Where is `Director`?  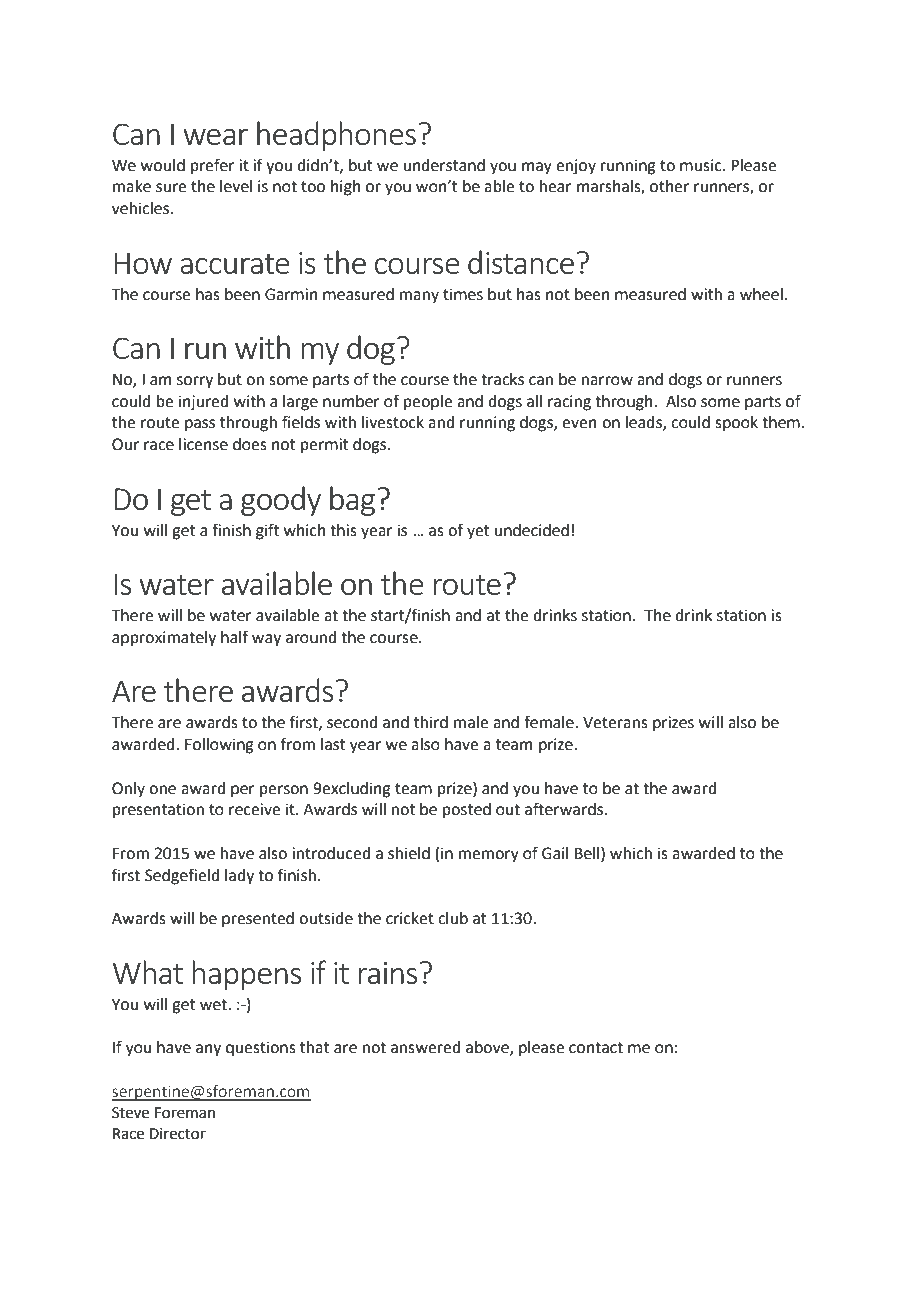
Director is located at coordinates (178, 1134).
